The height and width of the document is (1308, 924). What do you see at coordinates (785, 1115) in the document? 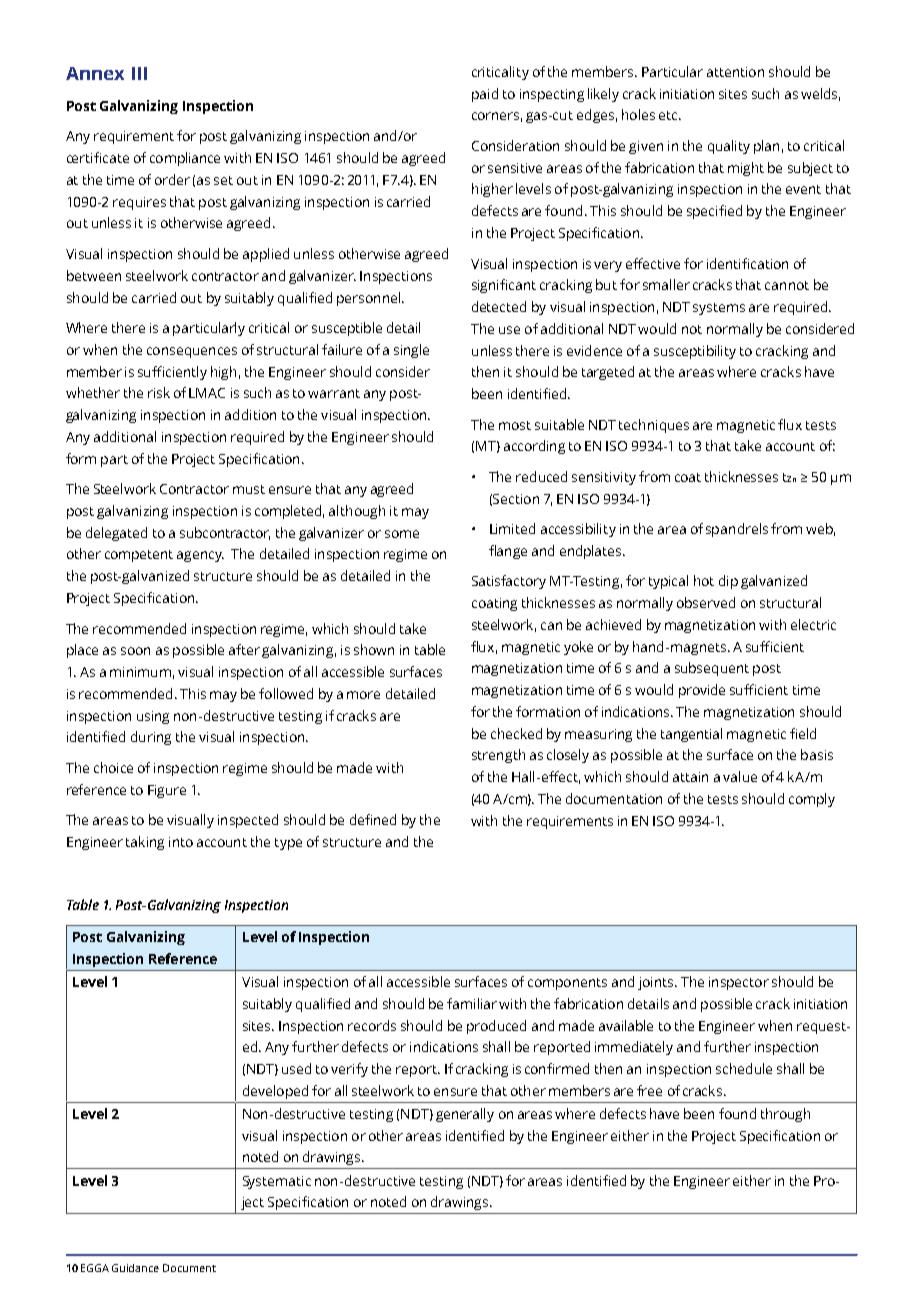
I see `through` at bounding box center [785, 1115].
